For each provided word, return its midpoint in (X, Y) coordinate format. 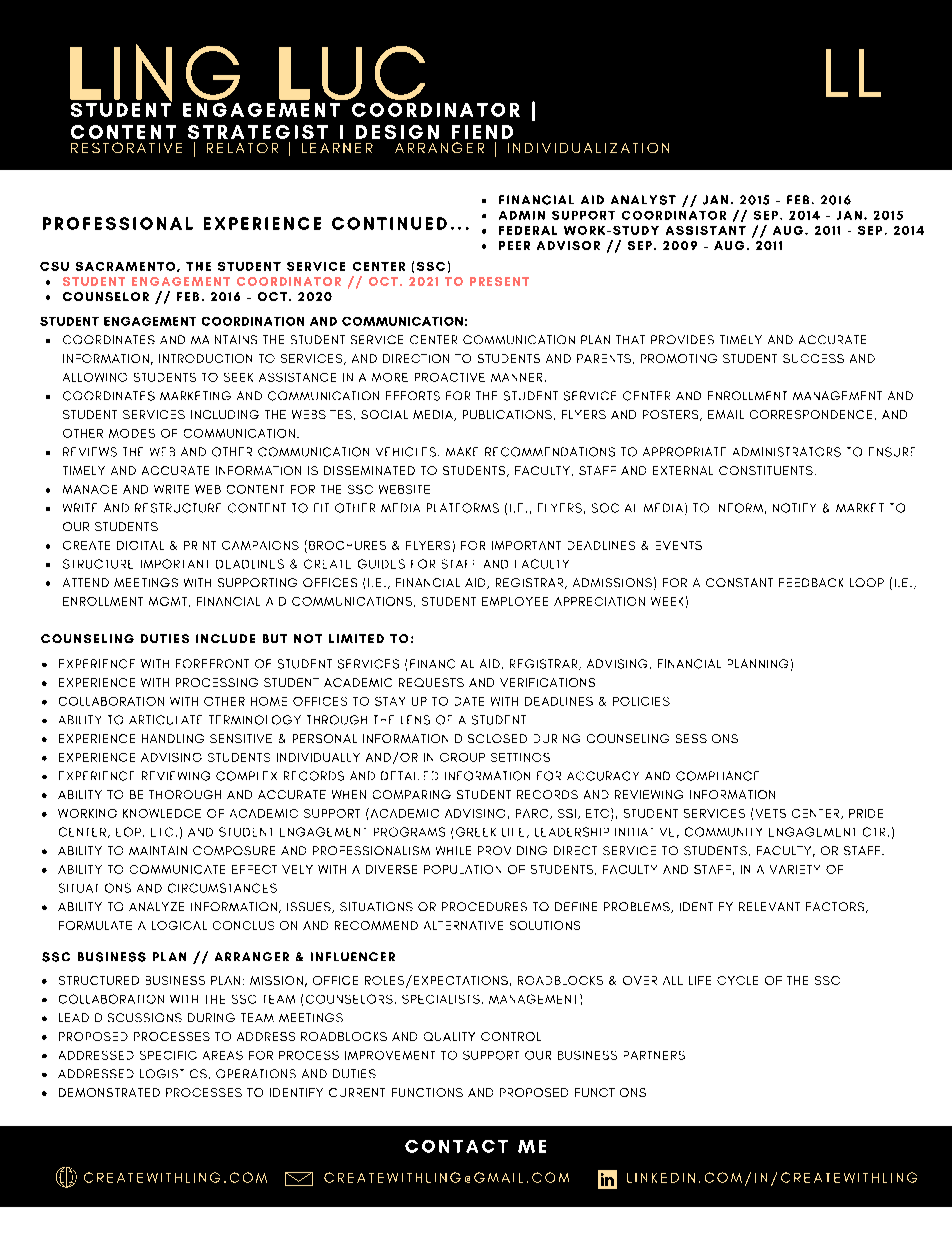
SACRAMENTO (127, 267)
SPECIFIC (168, 1055)
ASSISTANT (706, 230)
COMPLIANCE (717, 776)
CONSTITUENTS (766, 470)
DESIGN (397, 132)
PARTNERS (654, 1055)
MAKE (462, 451)
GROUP (462, 757)
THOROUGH (185, 794)
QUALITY (449, 1036)
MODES (132, 433)
